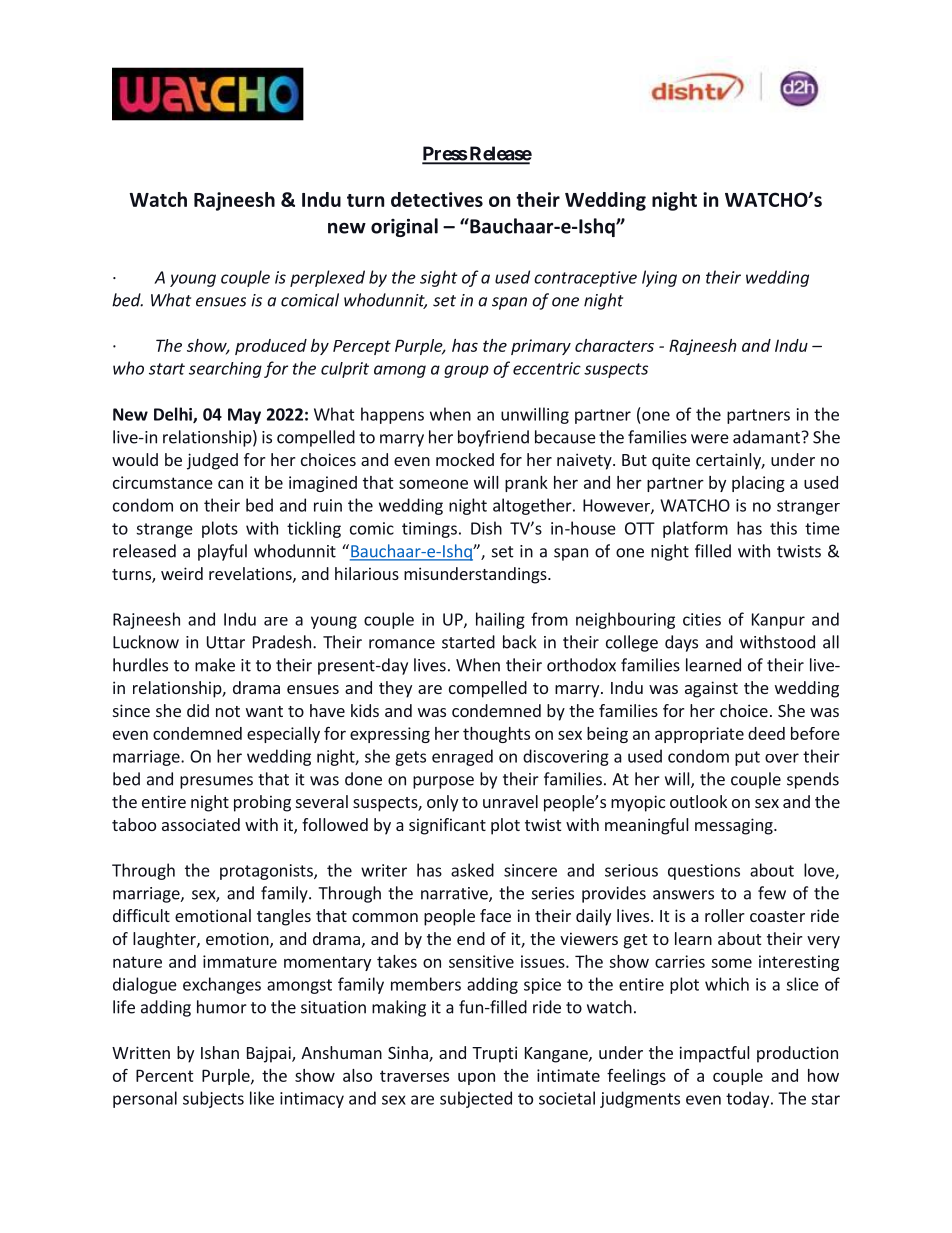  Describe the element at coordinates (520, 642) in the screenshot. I see `back` at that location.
